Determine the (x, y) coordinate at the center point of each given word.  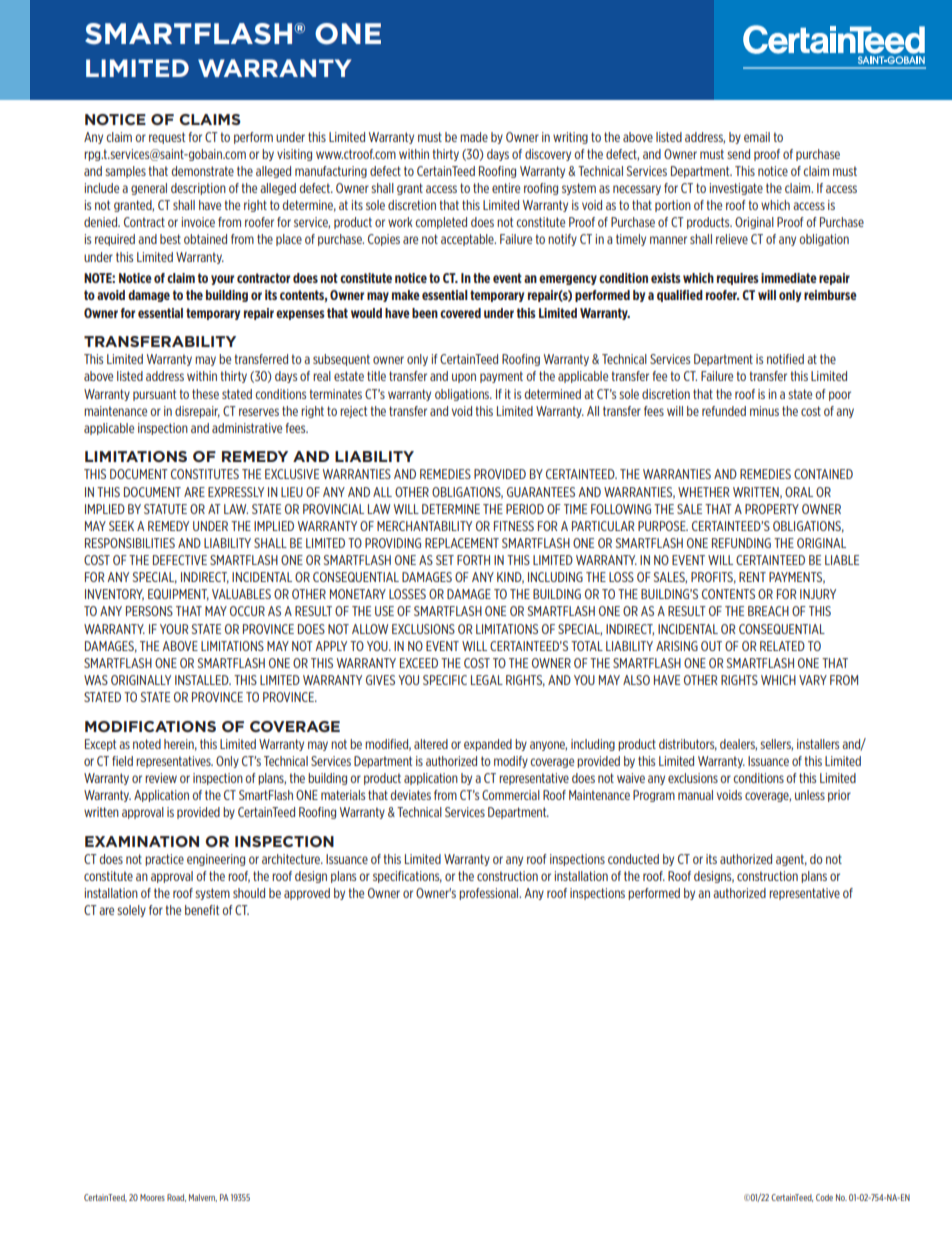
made (474, 137)
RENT (752, 577)
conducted (633, 859)
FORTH (473, 560)
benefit (202, 910)
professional (490, 894)
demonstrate (202, 171)
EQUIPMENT (178, 595)
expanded (488, 745)
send (738, 154)
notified (785, 359)
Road (176, 1198)
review (161, 778)
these (205, 394)
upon (464, 378)
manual (695, 795)
